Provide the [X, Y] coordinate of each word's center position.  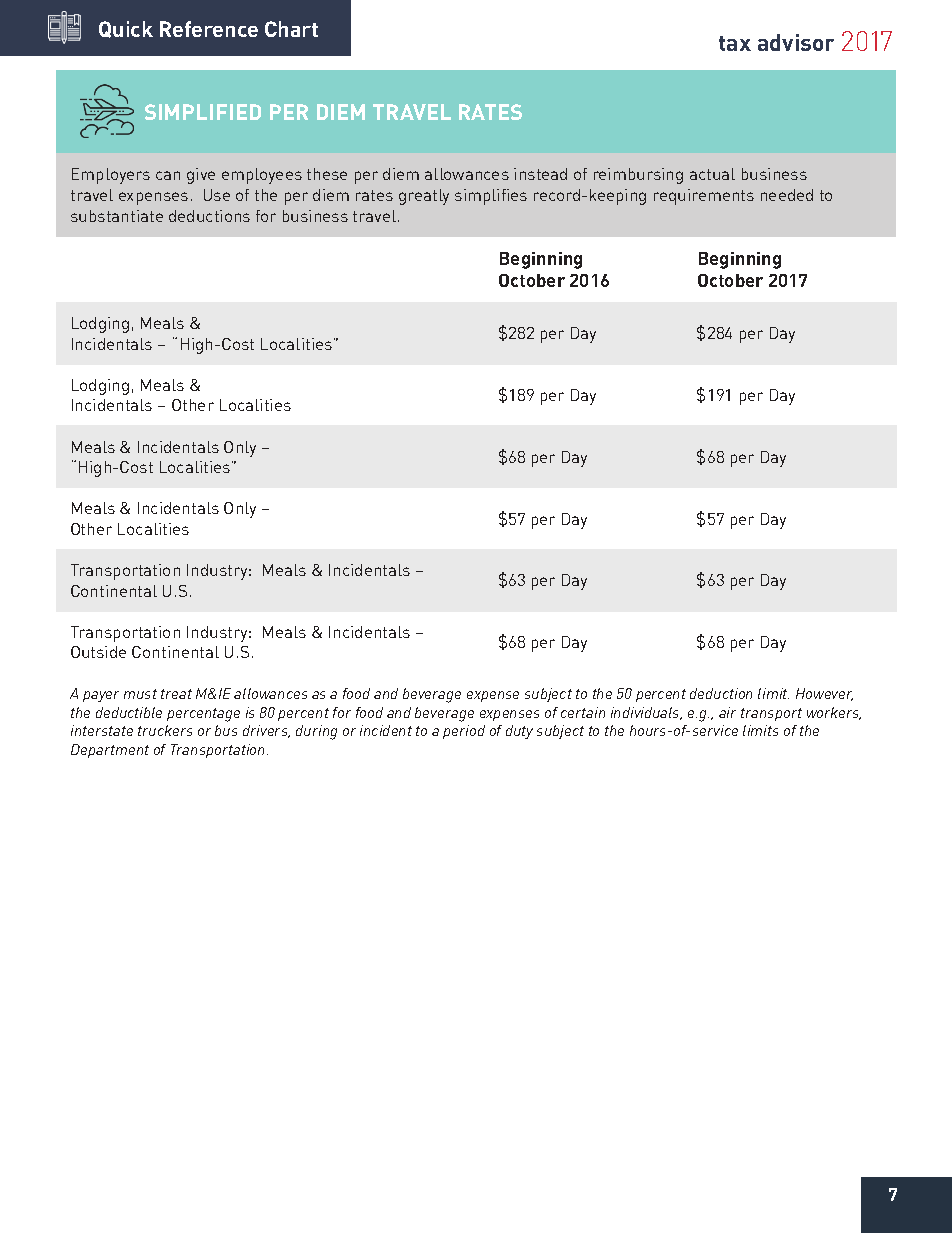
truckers [165, 730]
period [464, 732]
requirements [704, 197]
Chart [291, 29]
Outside [98, 652]
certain [583, 712]
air [727, 712]
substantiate [117, 216]
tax [735, 43]
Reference [209, 29]
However [824, 694]
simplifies [491, 197]
